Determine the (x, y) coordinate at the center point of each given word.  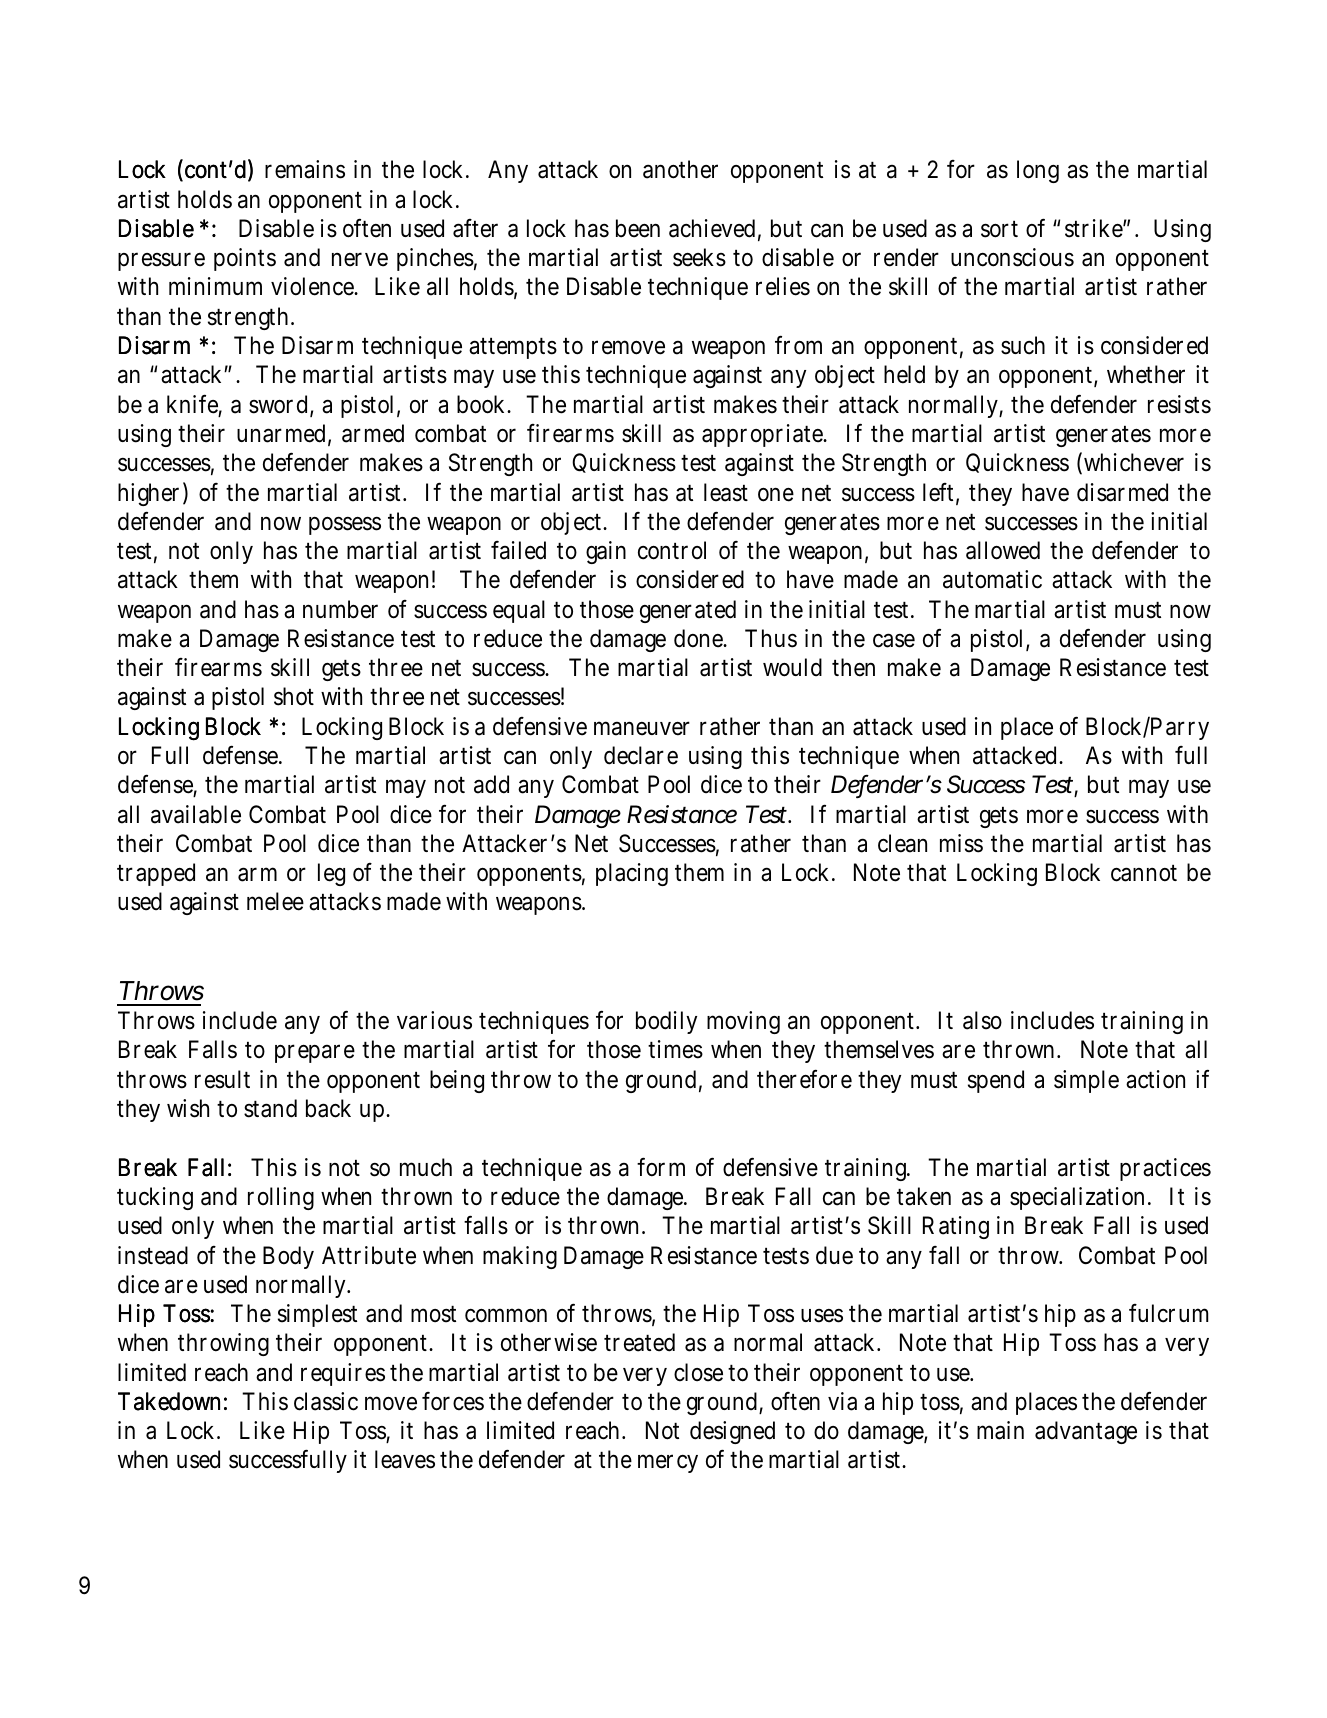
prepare (315, 1054)
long (1038, 171)
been (638, 228)
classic (326, 1401)
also (982, 1020)
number (340, 609)
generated (688, 611)
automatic (992, 579)
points (245, 259)
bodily (666, 1022)
